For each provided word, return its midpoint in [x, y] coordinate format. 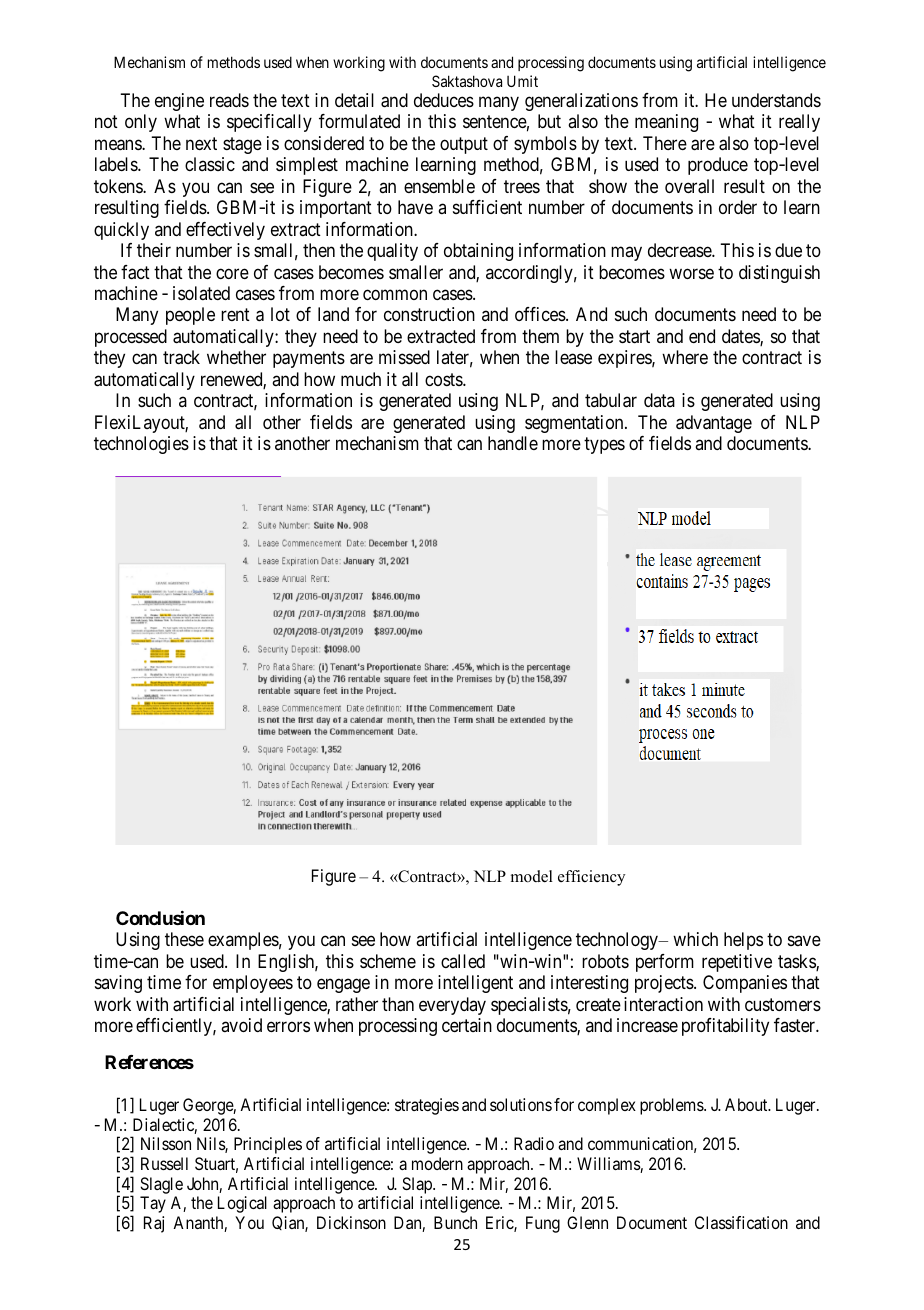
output [464, 145]
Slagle [161, 1185]
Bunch [455, 1222]
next [201, 143]
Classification [741, 1222]
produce [718, 166]
